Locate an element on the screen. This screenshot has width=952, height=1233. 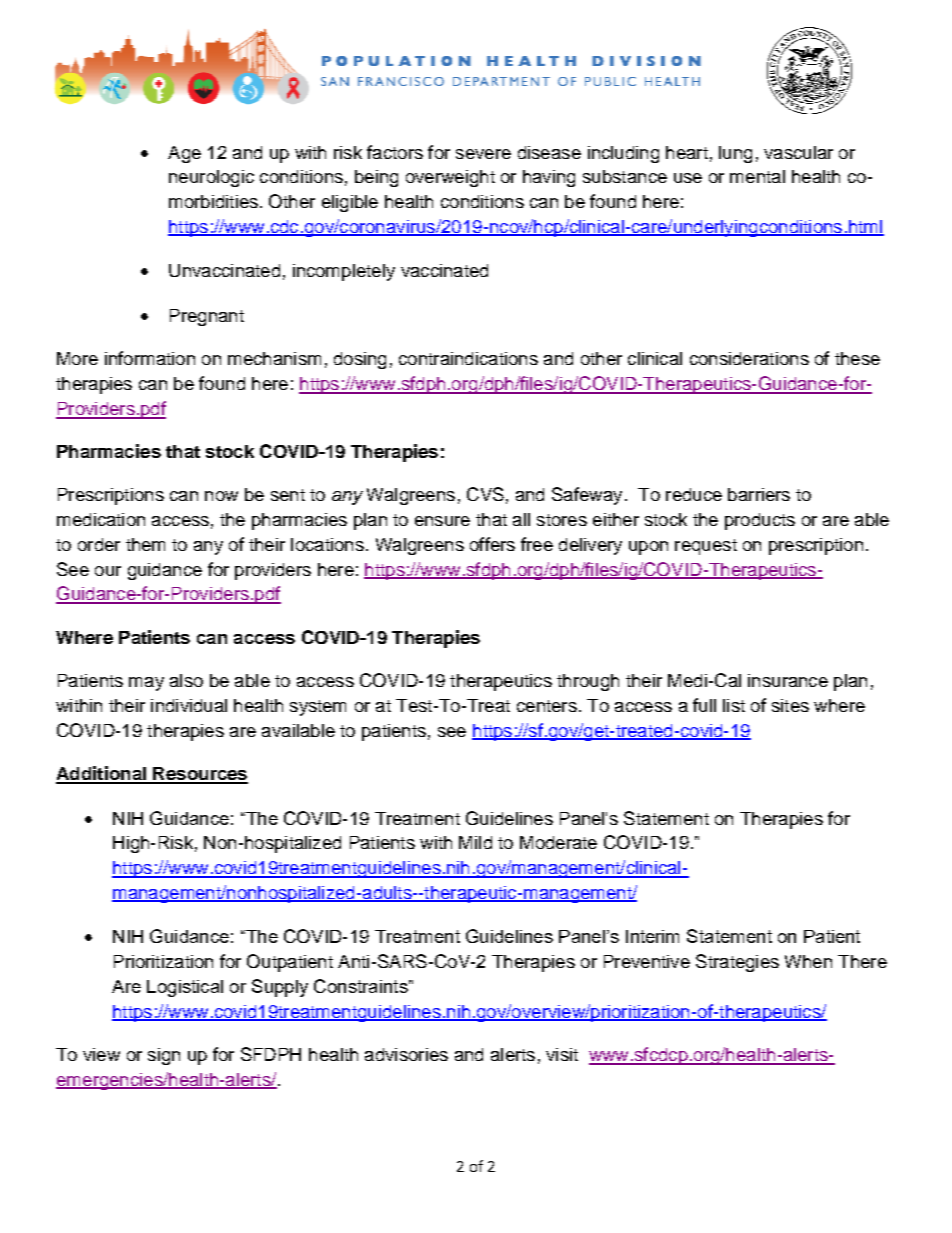
Strategies is located at coordinates (737, 963).
